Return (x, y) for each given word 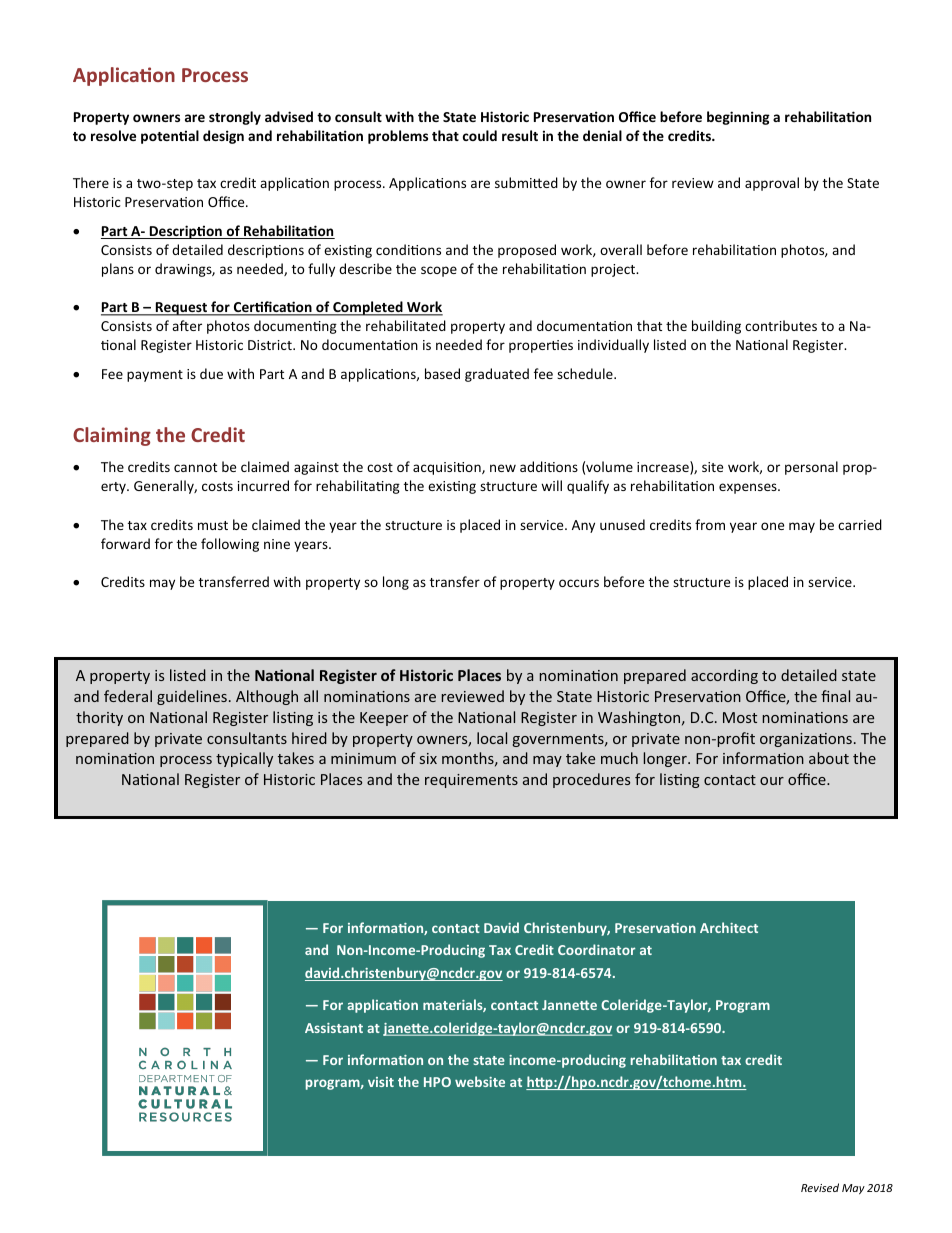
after (187, 325)
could (480, 135)
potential (170, 137)
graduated (497, 375)
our (772, 781)
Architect (729, 927)
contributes (781, 325)
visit (381, 1082)
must (213, 525)
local (492, 738)
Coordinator (596, 949)
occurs (579, 583)
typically (244, 759)
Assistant (334, 1028)
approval (772, 184)
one (772, 526)
